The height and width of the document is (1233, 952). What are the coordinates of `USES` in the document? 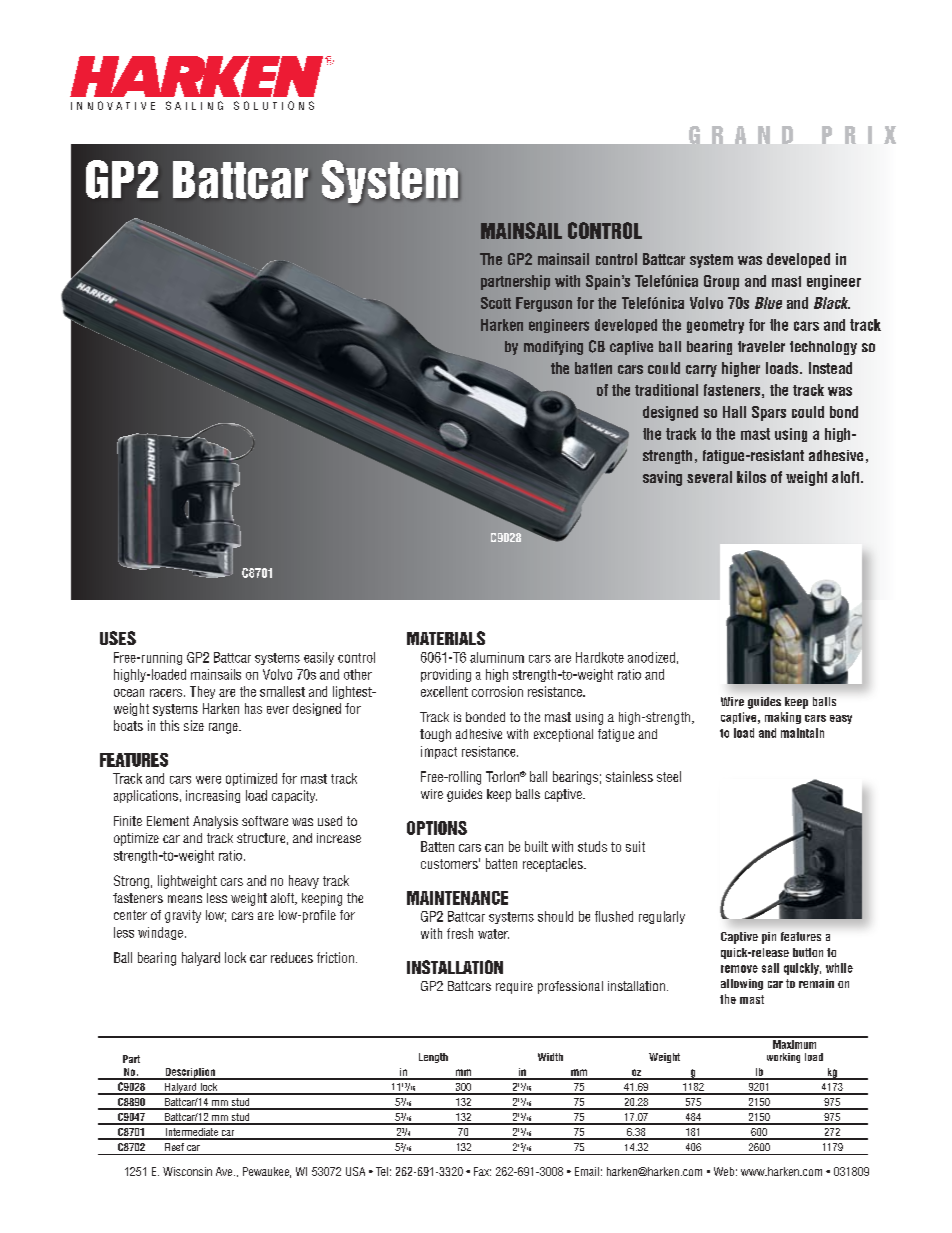 It's located at (118, 638).
